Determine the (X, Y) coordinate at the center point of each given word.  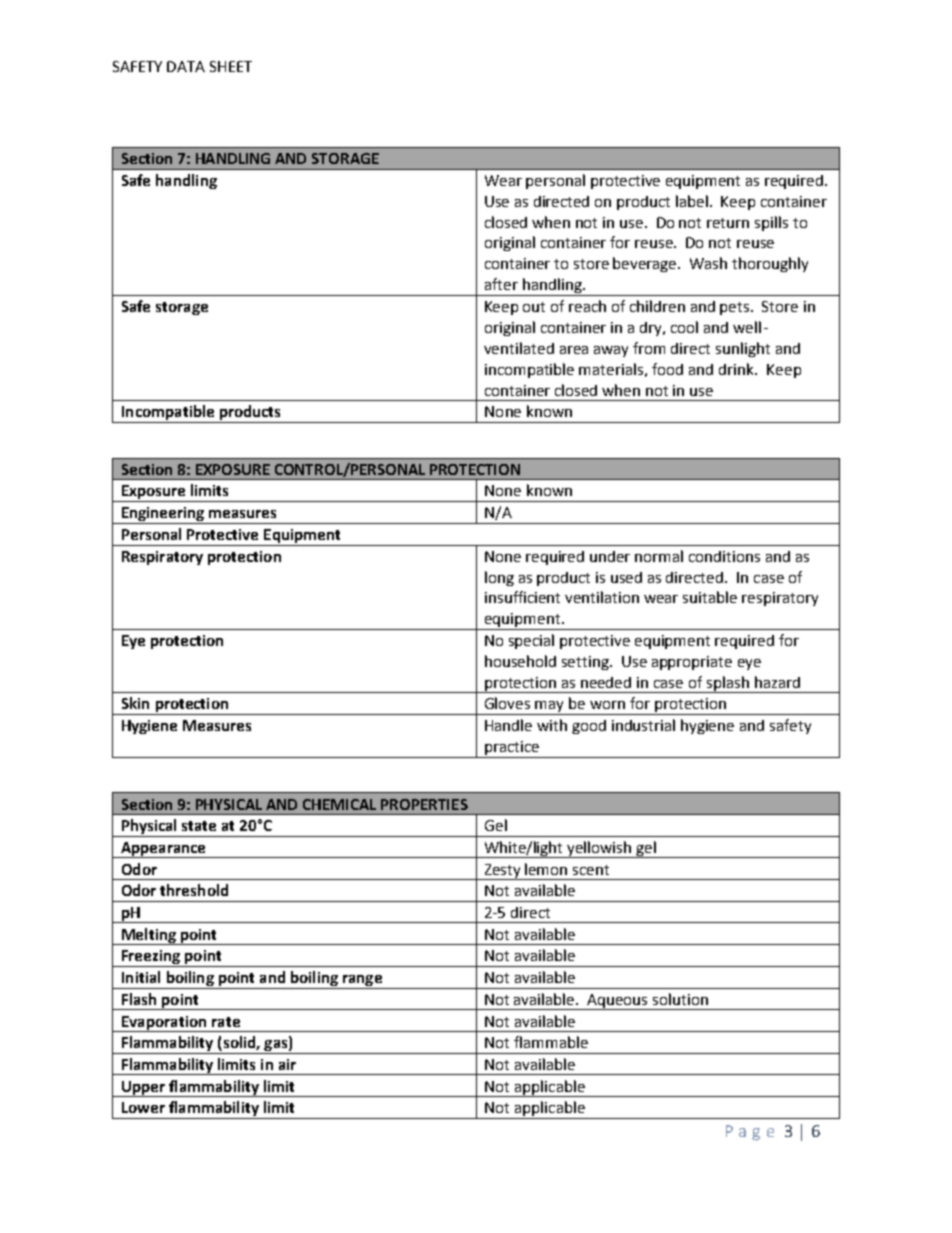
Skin (135, 703)
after (501, 284)
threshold (194, 890)
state (199, 826)
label (693, 201)
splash (727, 684)
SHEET (231, 66)
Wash (708, 263)
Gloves (507, 703)
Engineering (163, 515)
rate (226, 1022)
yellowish (600, 849)
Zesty (503, 872)
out (534, 307)
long (499, 578)
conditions (724, 556)
